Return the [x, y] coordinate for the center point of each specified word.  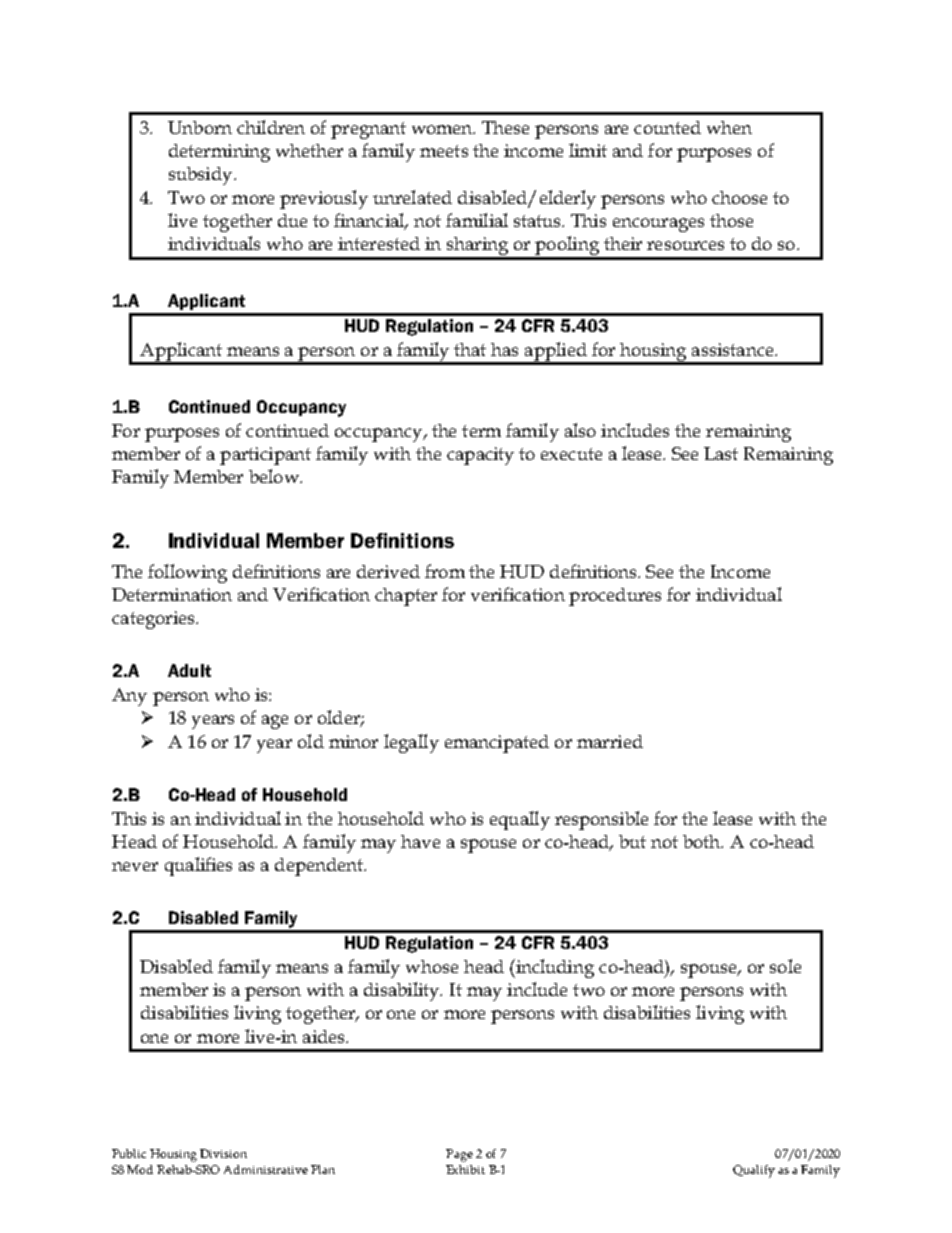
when [729, 127]
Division [223, 1153]
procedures [615, 597]
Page [459, 1155]
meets [444, 151]
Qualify [754, 1171]
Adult [189, 670]
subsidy [202, 176]
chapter [406, 597]
